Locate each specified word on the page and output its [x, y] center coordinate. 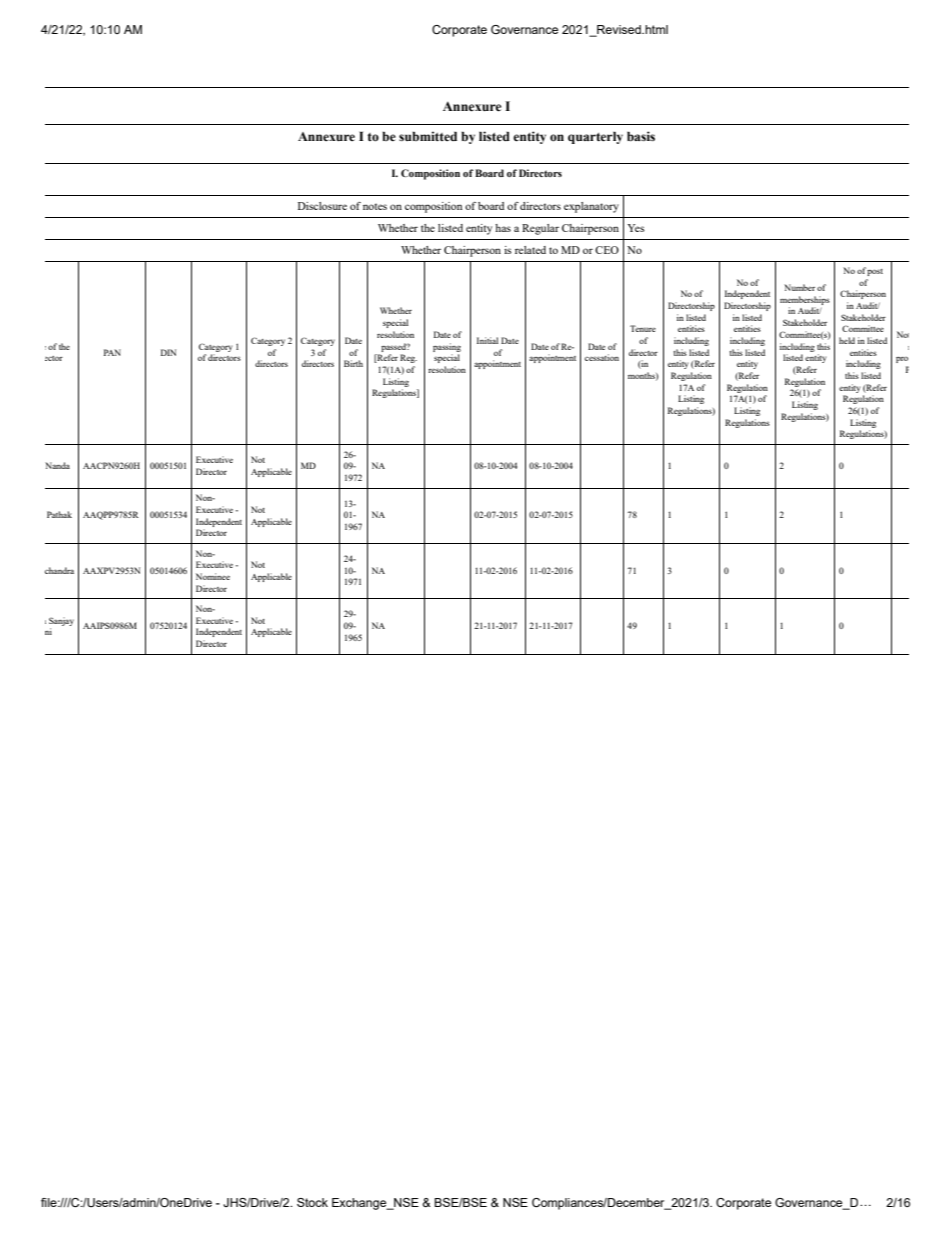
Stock [312, 1202]
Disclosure [322, 206]
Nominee [213, 576]
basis [641, 136]
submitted [428, 136]
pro [902, 360]
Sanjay [61, 621]
